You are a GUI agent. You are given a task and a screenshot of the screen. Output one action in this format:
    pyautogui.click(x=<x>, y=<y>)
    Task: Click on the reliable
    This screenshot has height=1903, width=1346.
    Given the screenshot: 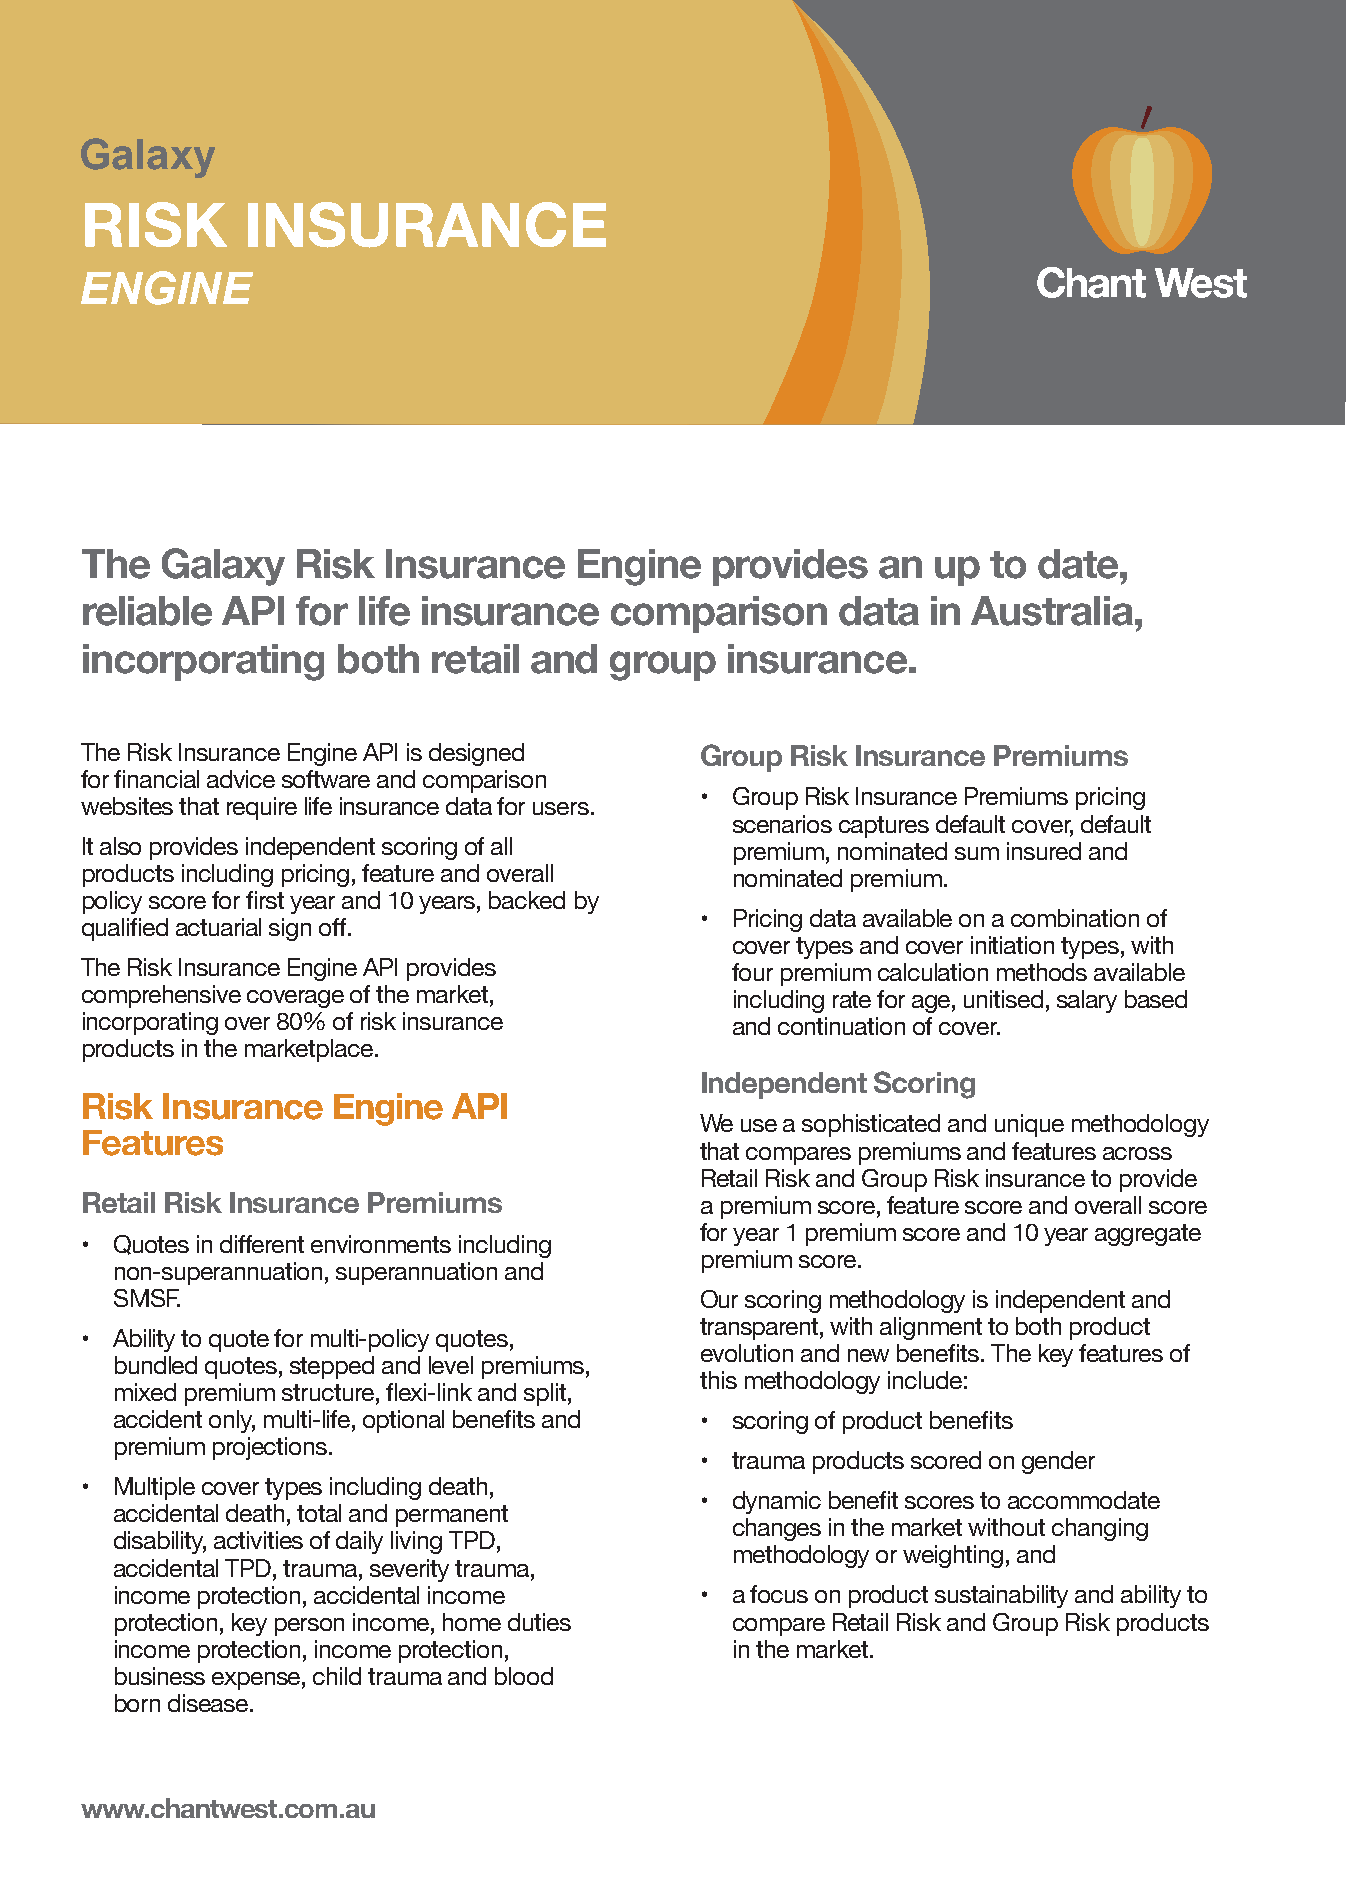 What is the action you would take?
    pyautogui.click(x=147, y=611)
